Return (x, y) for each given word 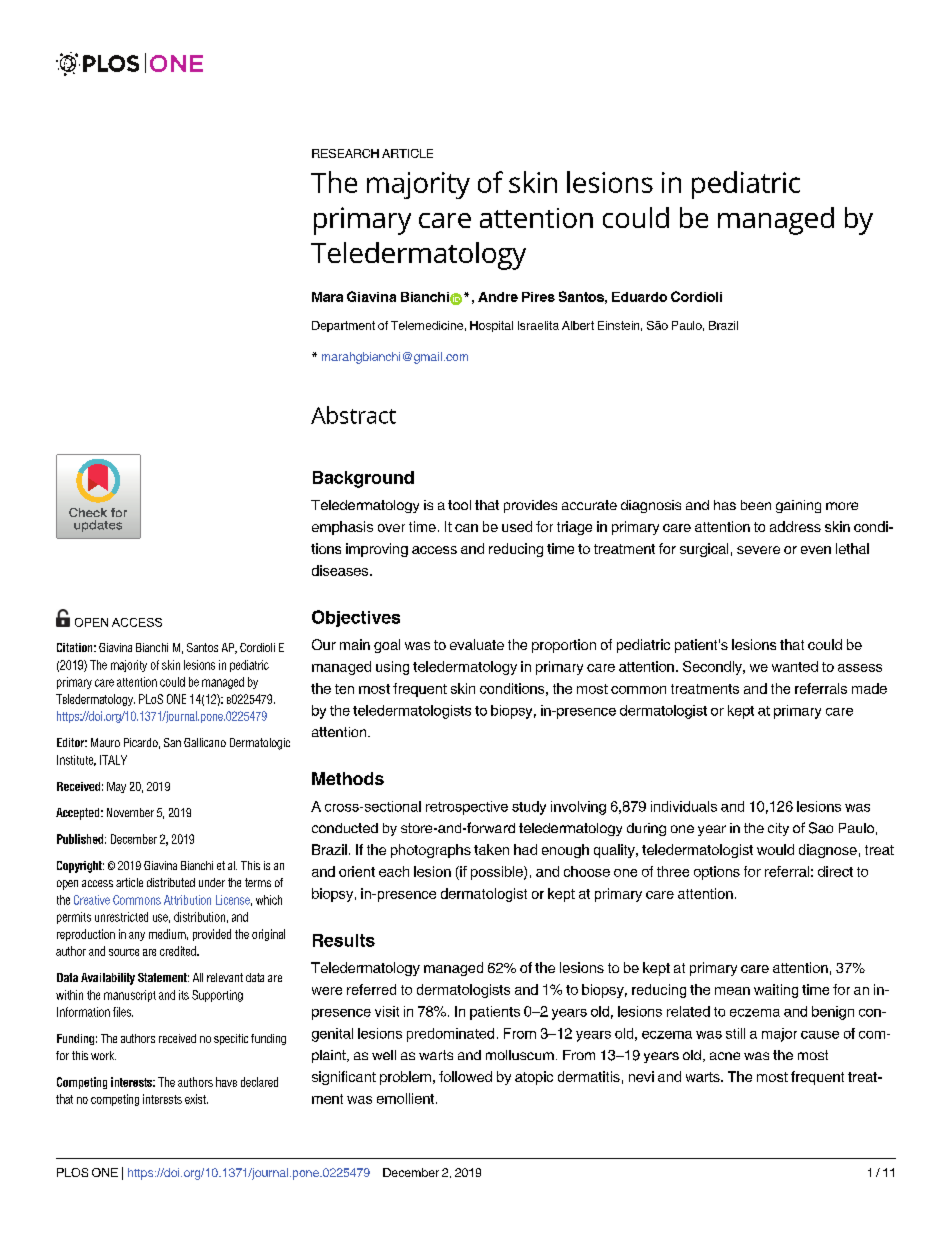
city (778, 829)
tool (459, 505)
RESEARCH (345, 153)
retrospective (467, 808)
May (116, 787)
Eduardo (639, 297)
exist (196, 1099)
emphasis (342, 528)
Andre (498, 297)
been (756, 505)
